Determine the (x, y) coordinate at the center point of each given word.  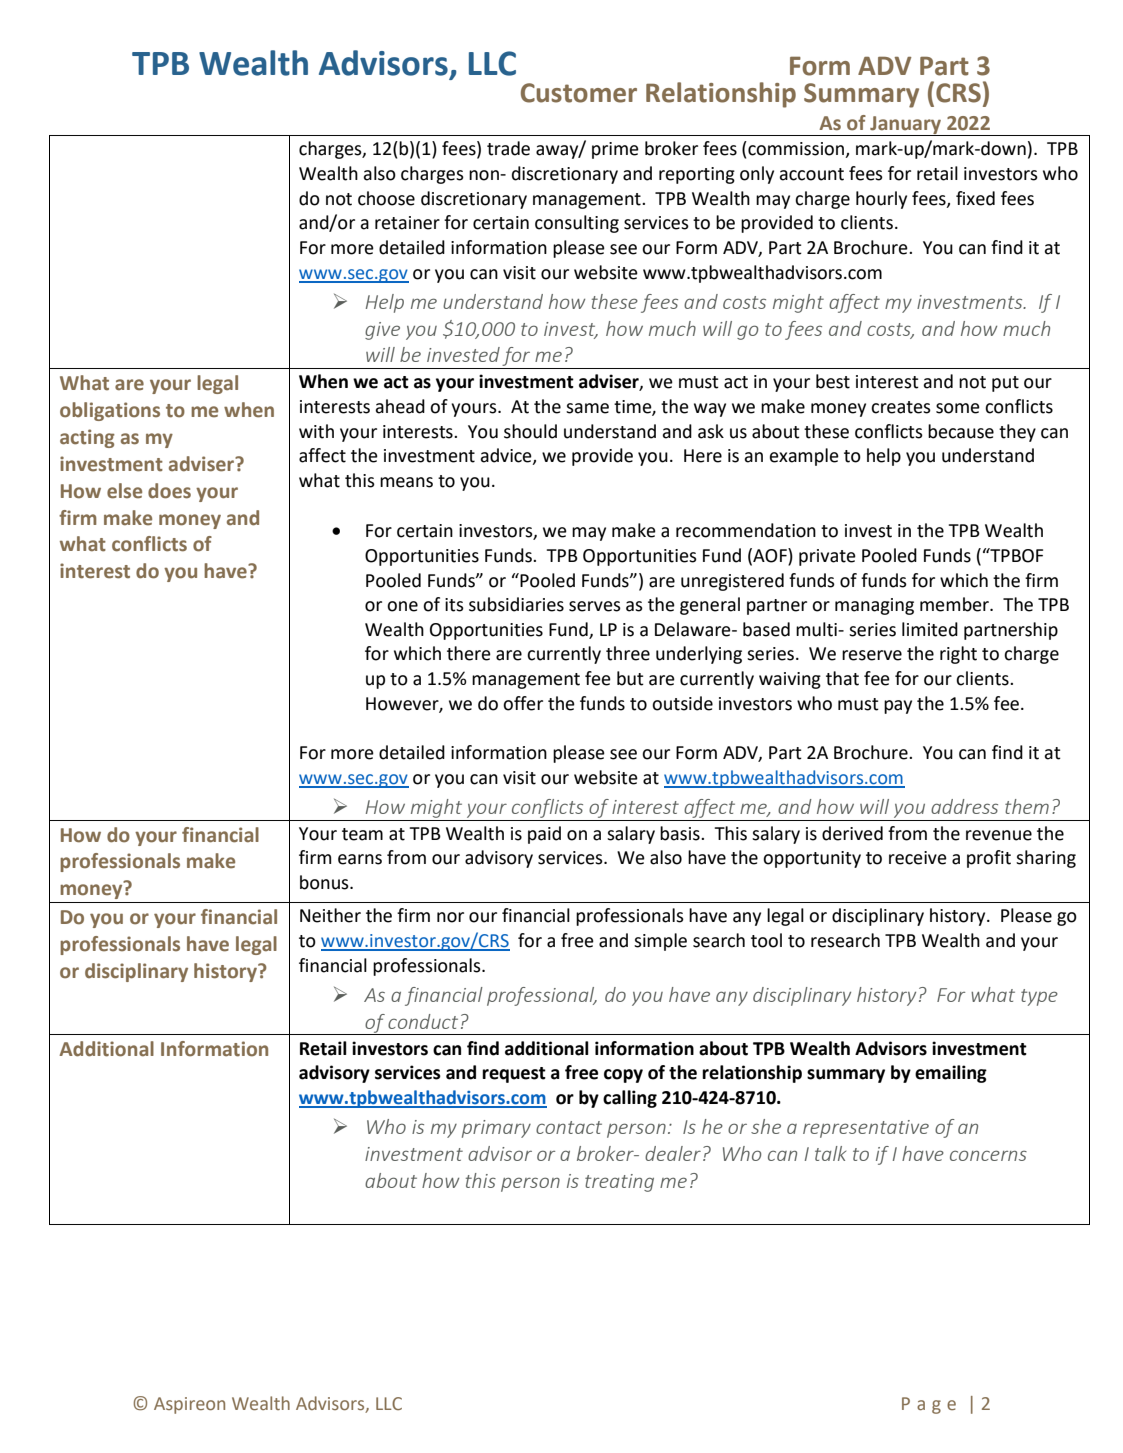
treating (619, 1183)
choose (386, 198)
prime (615, 150)
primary (496, 1129)
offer (523, 703)
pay (898, 707)
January (906, 126)
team (362, 834)
